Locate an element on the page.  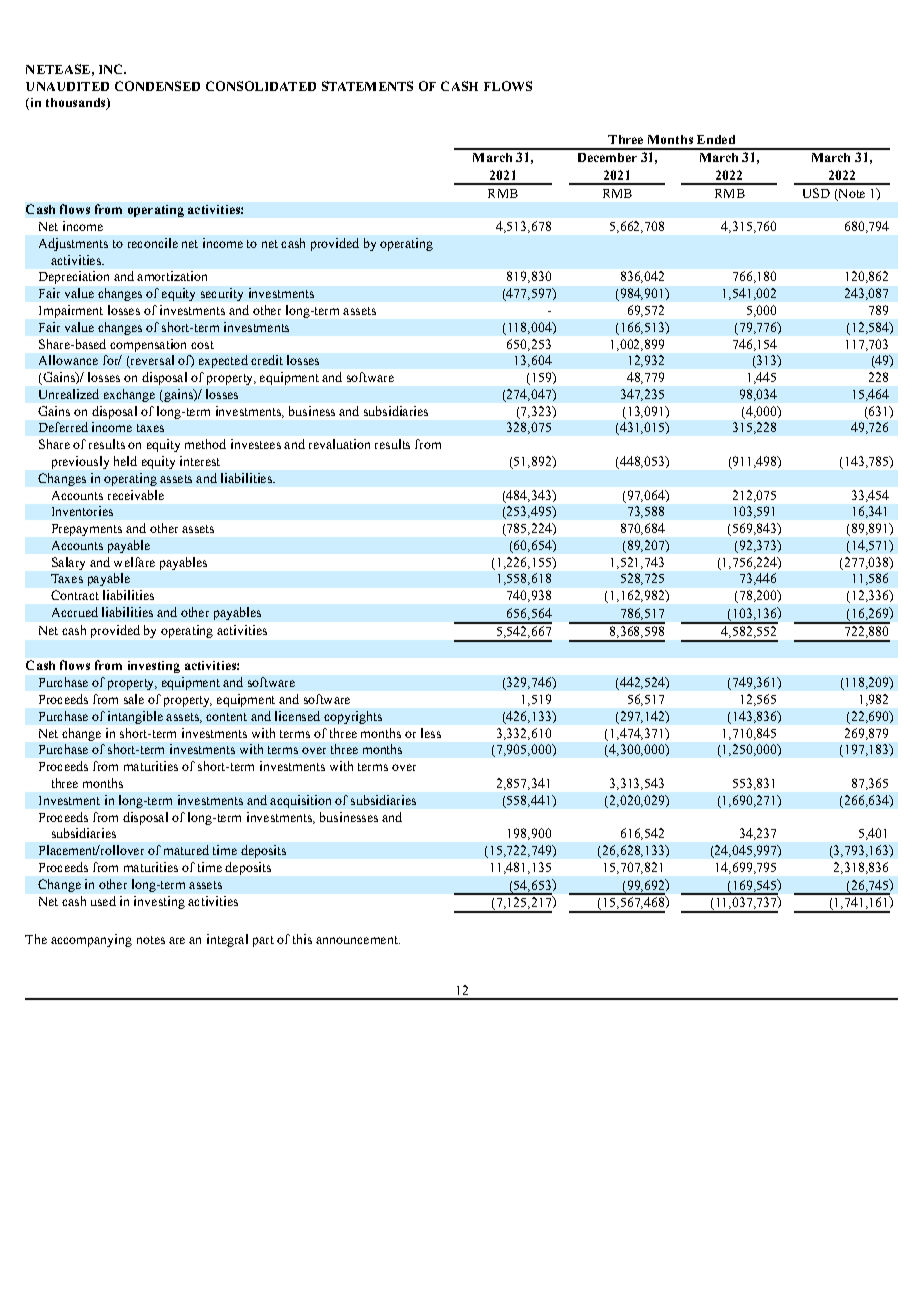
CONDENSED is located at coordinates (157, 86).
